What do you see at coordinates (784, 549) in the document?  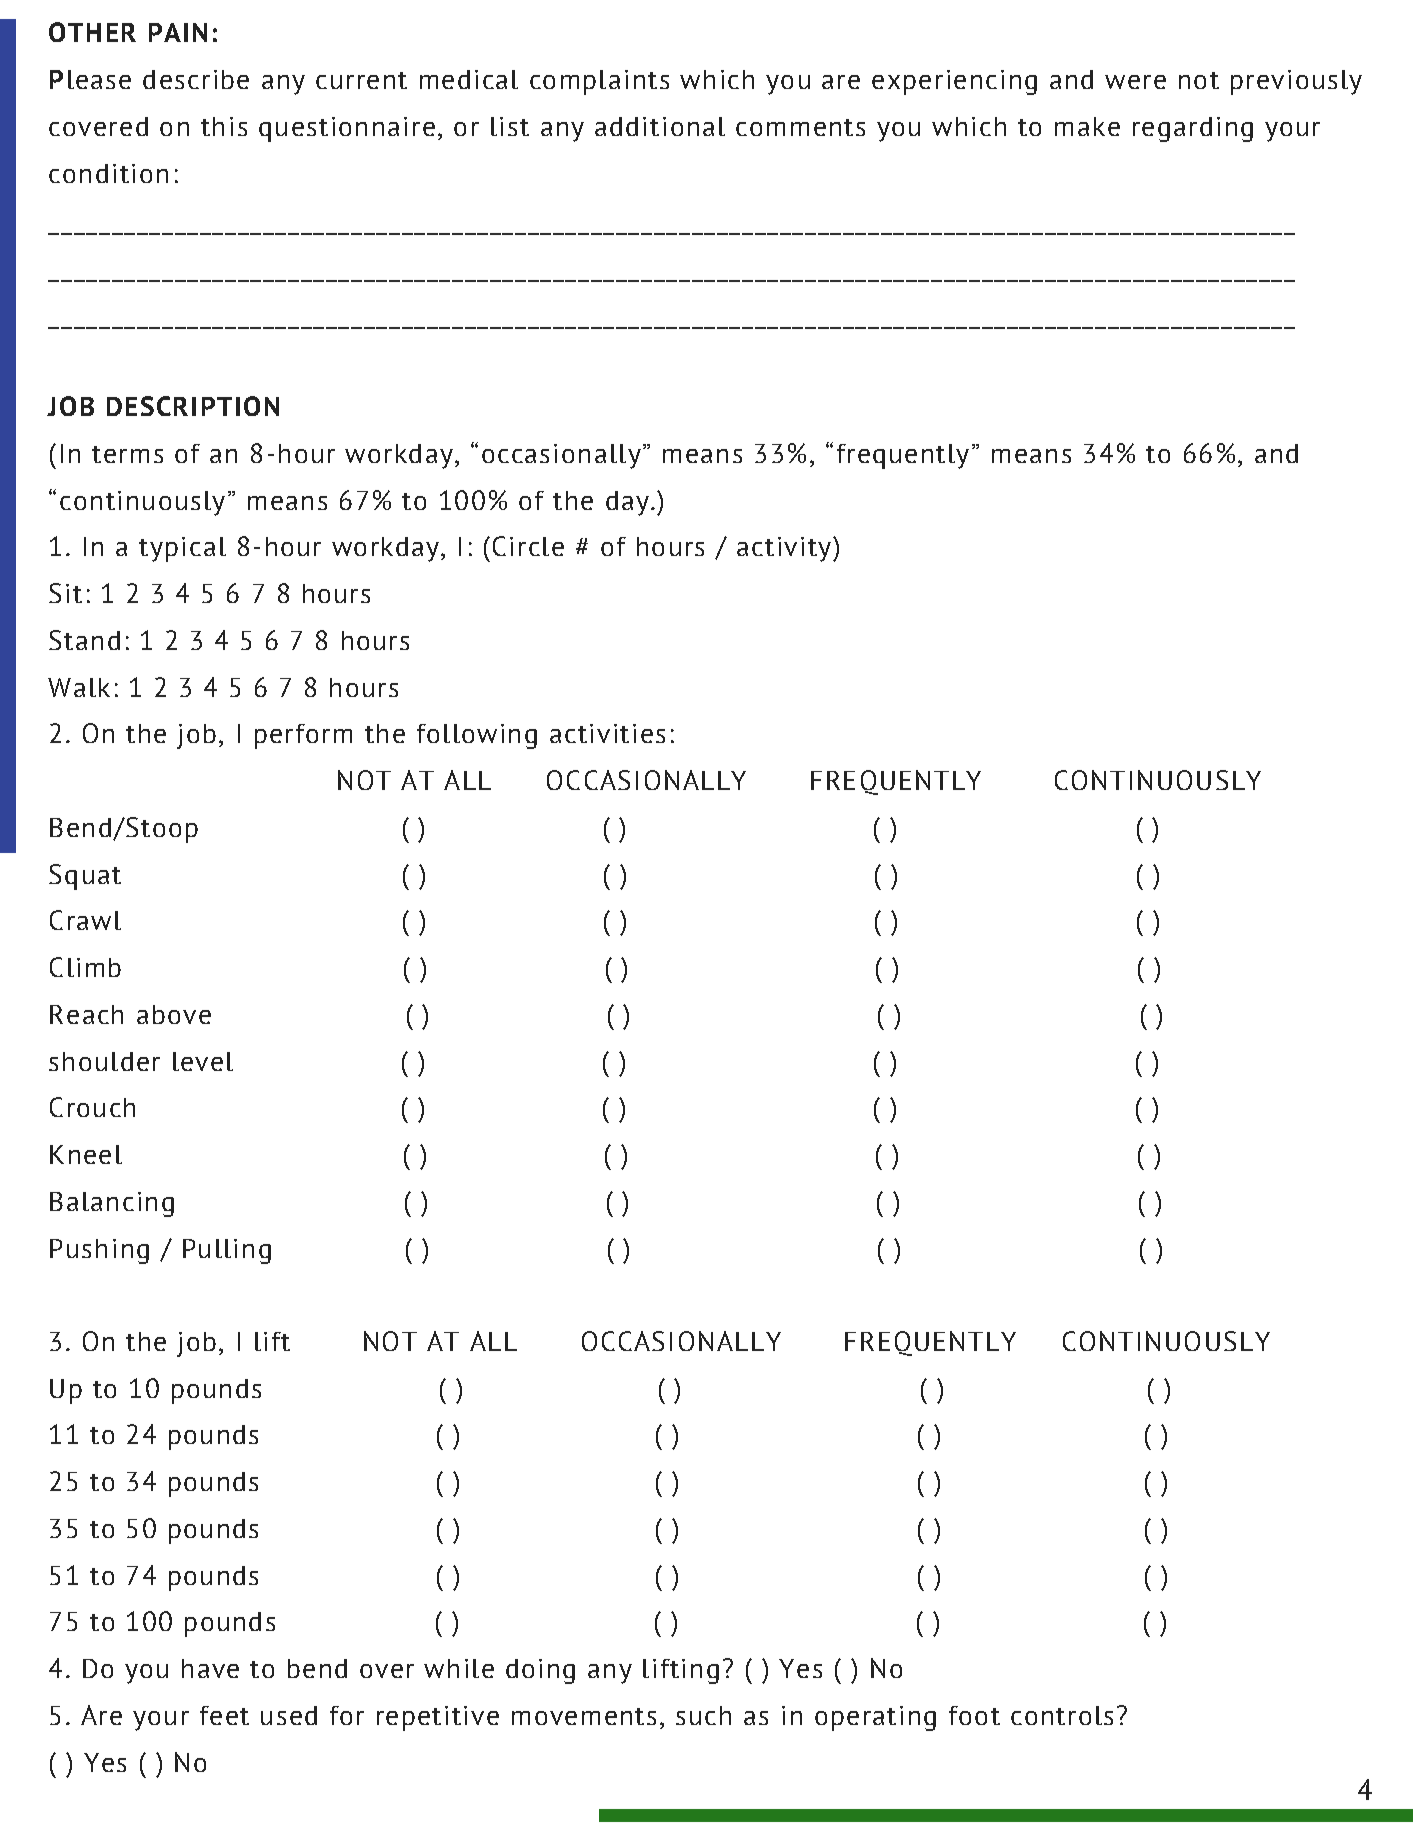 I see `activity` at bounding box center [784, 549].
